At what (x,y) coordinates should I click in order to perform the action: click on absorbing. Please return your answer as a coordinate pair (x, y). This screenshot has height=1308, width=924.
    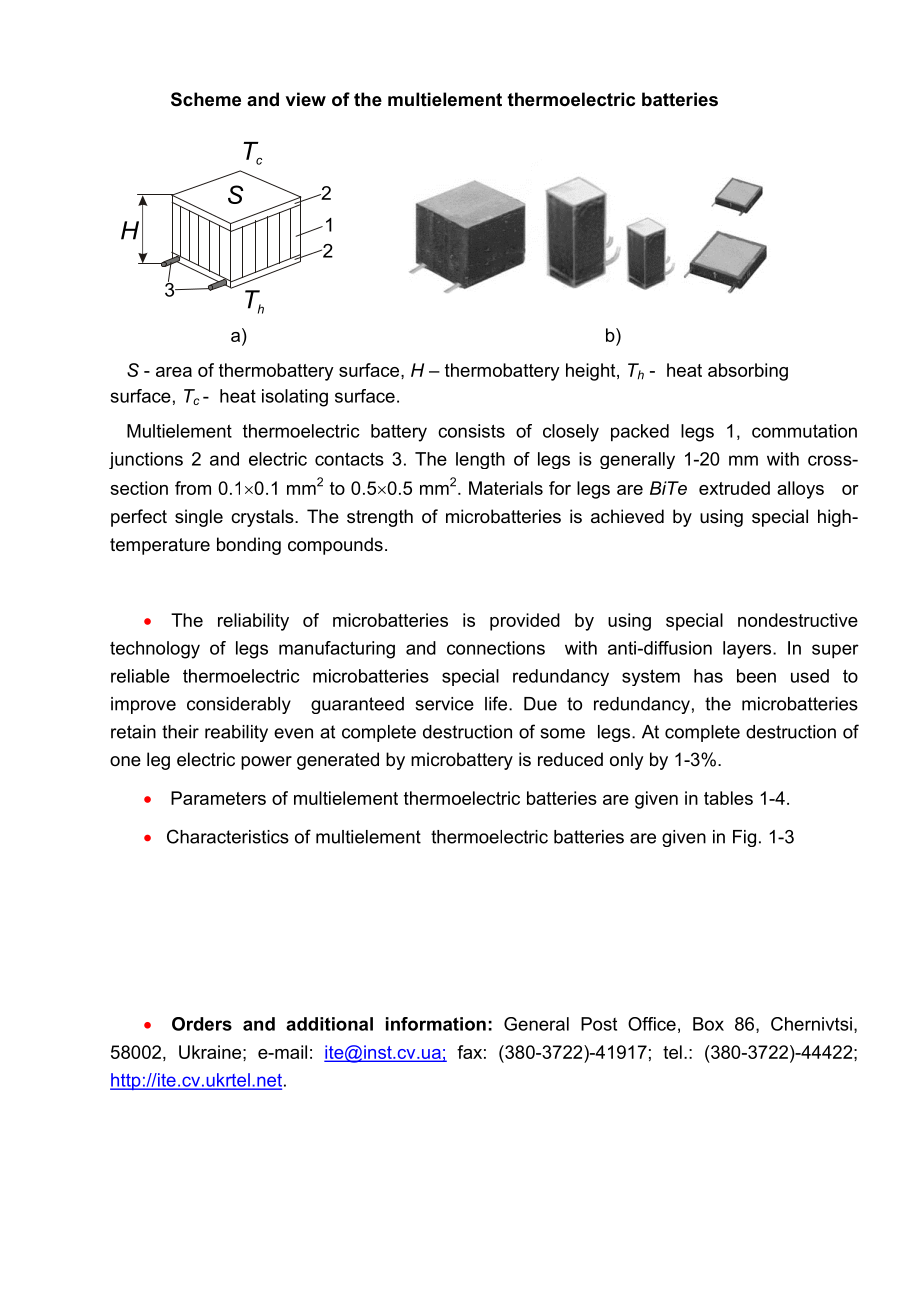
    Looking at the image, I should click on (748, 372).
